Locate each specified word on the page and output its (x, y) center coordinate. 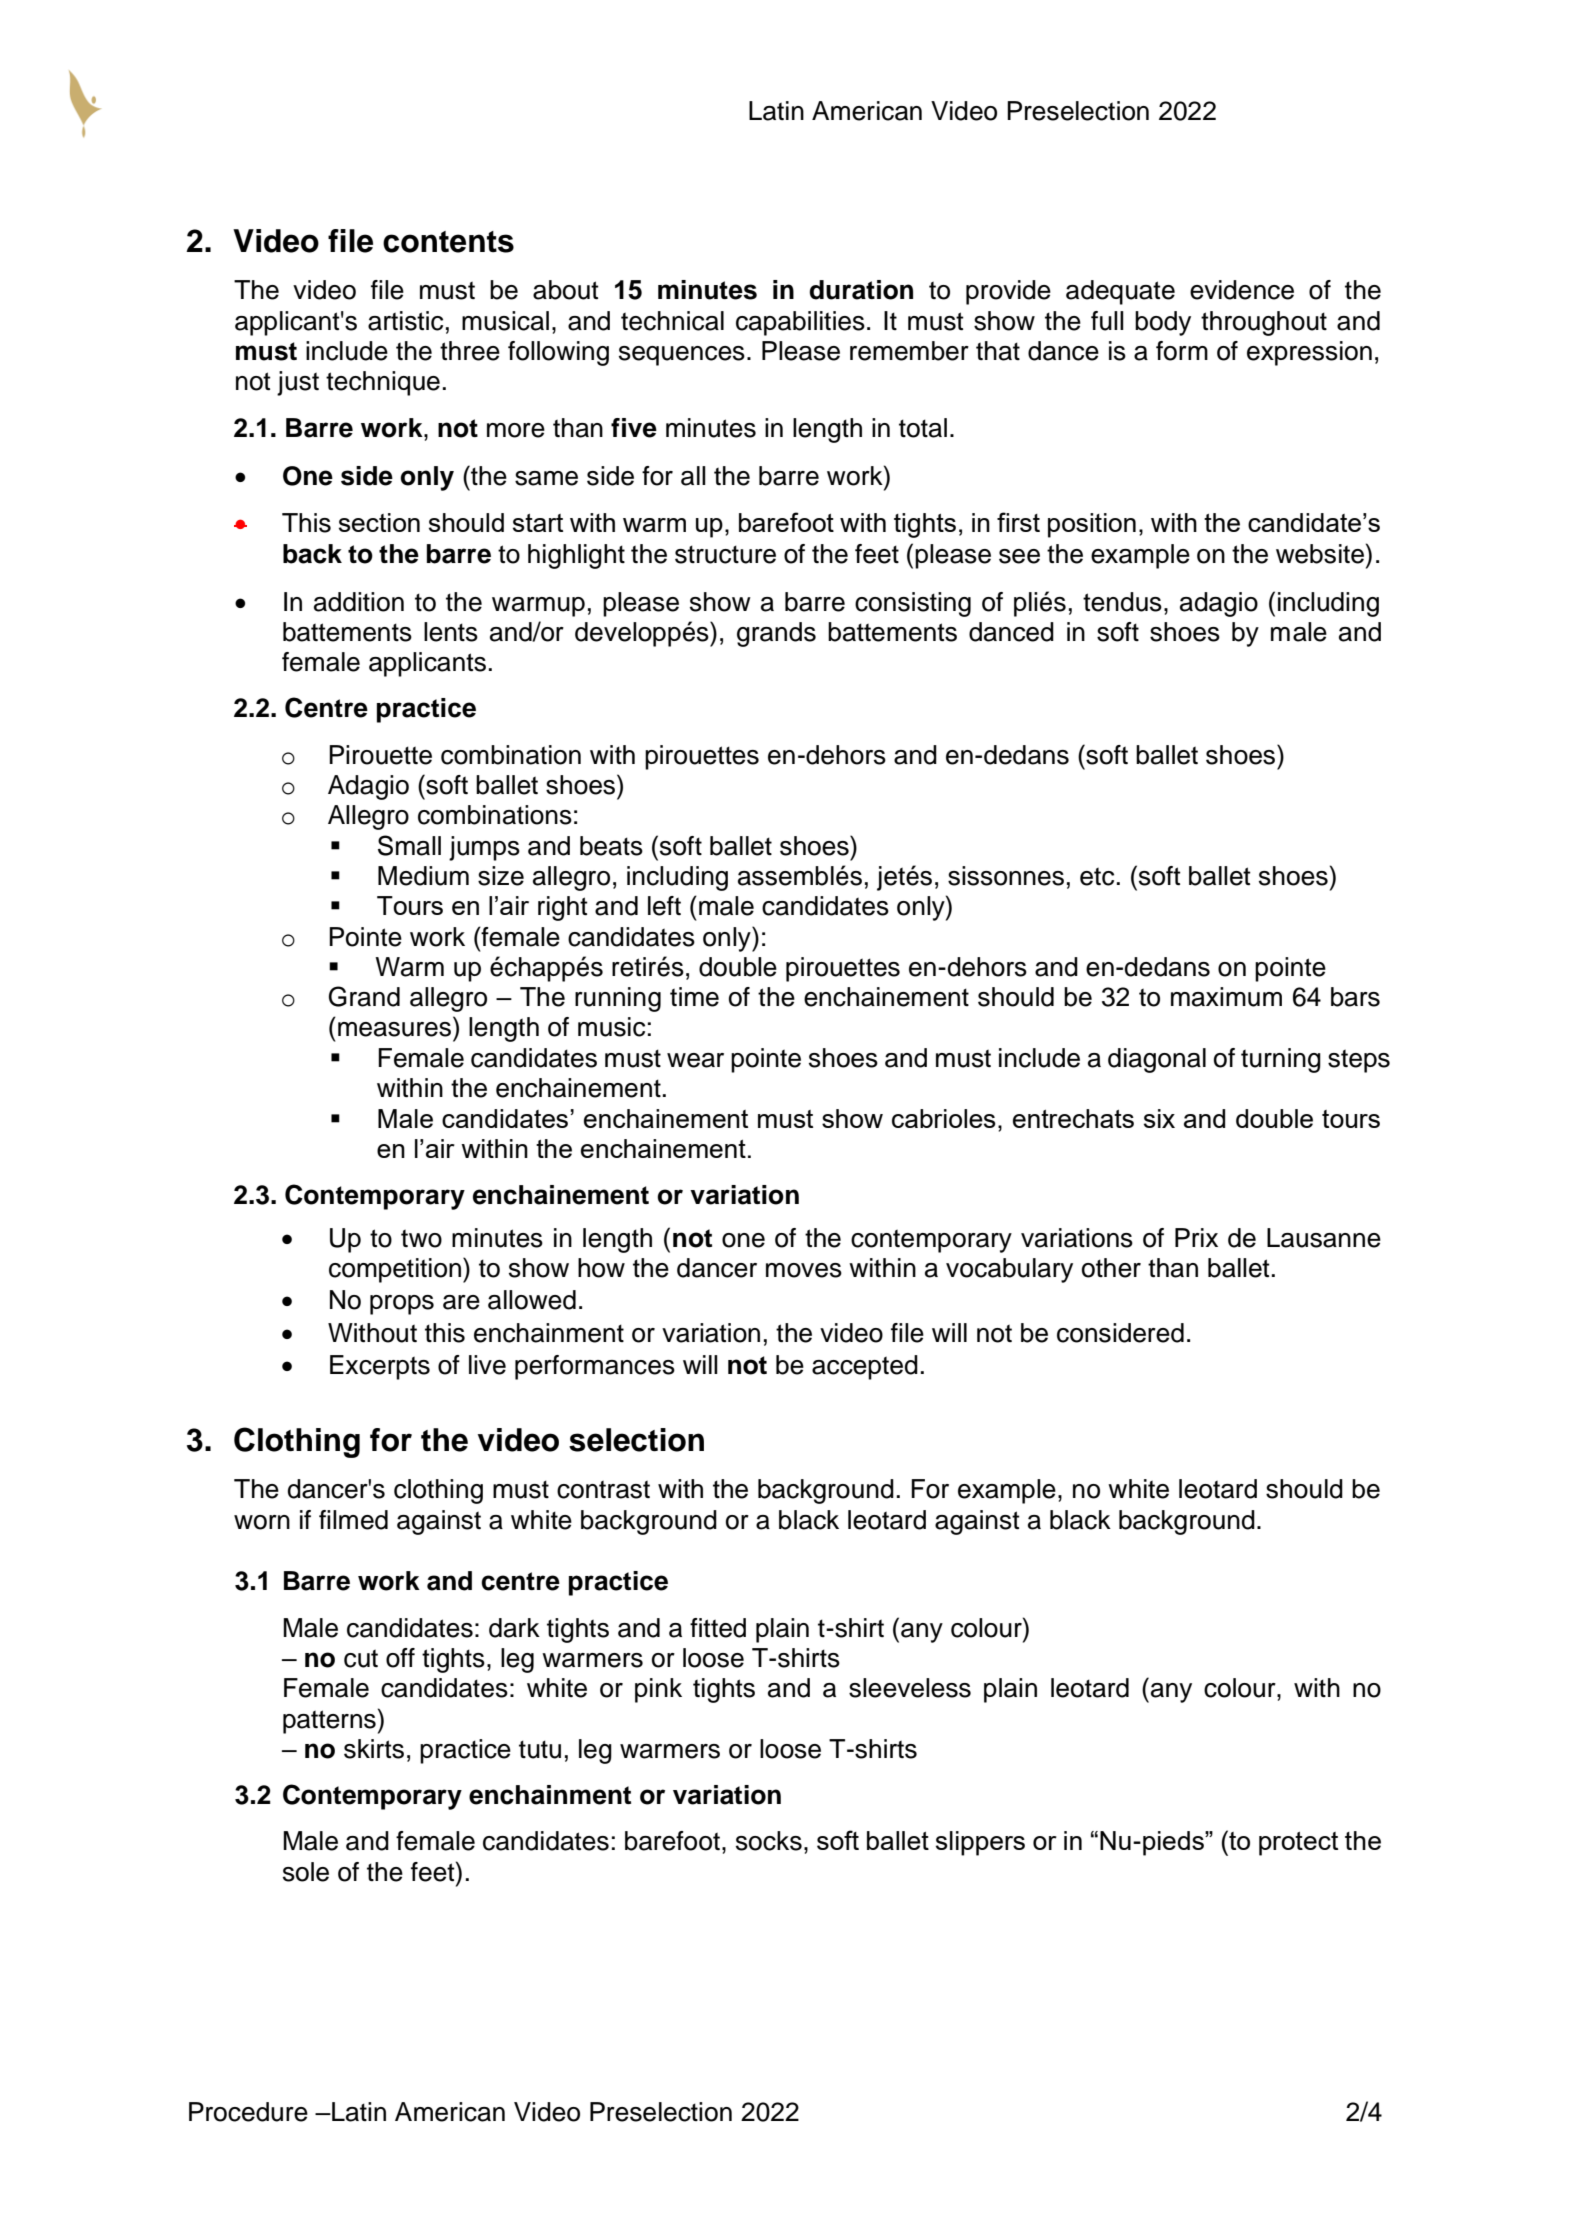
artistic (405, 321)
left (664, 906)
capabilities (800, 323)
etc (1097, 876)
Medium (423, 876)
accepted (865, 1367)
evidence (1242, 290)
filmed (353, 1520)
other (1111, 1268)
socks (769, 1841)
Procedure (248, 2112)
